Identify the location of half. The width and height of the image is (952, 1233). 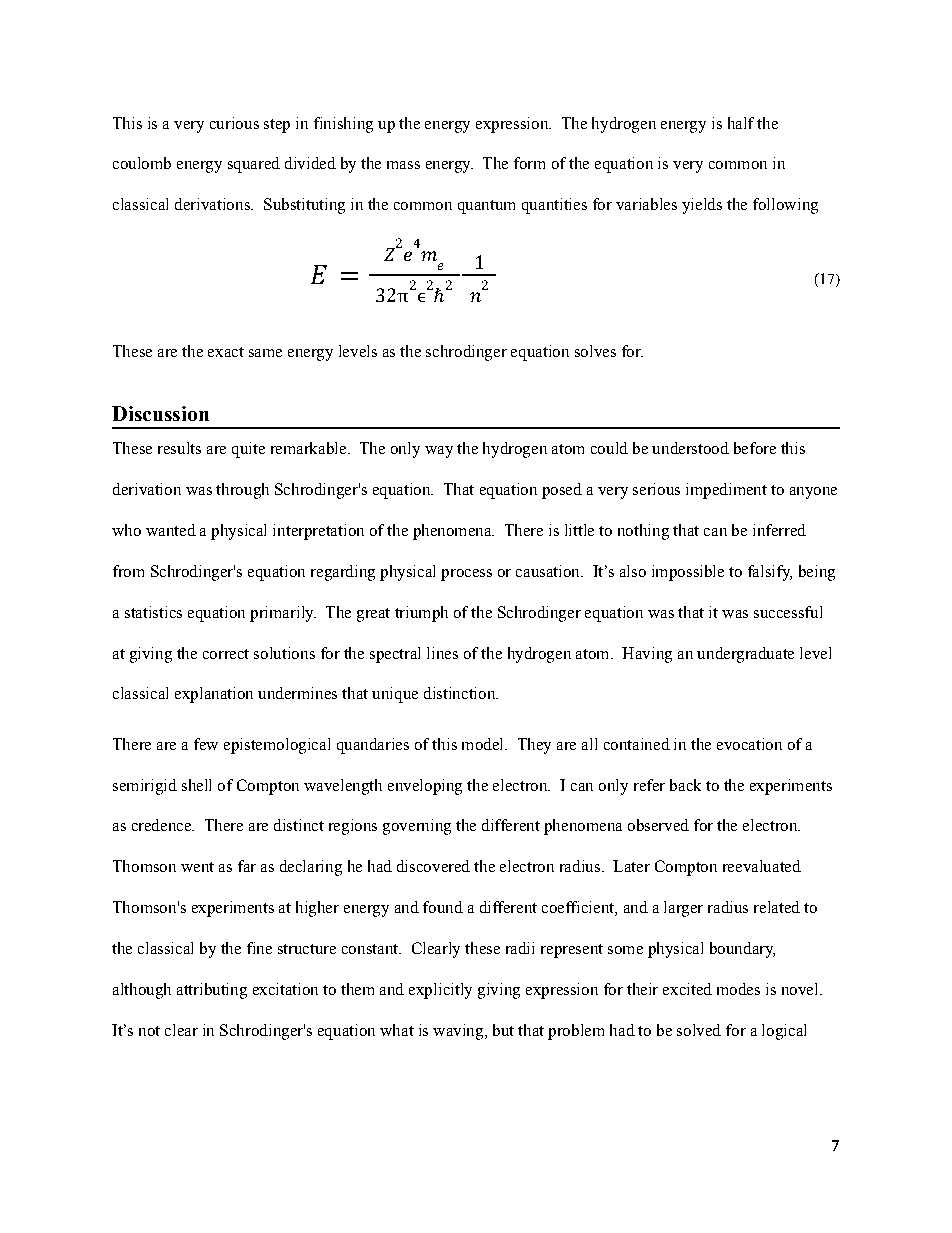
(741, 123).
